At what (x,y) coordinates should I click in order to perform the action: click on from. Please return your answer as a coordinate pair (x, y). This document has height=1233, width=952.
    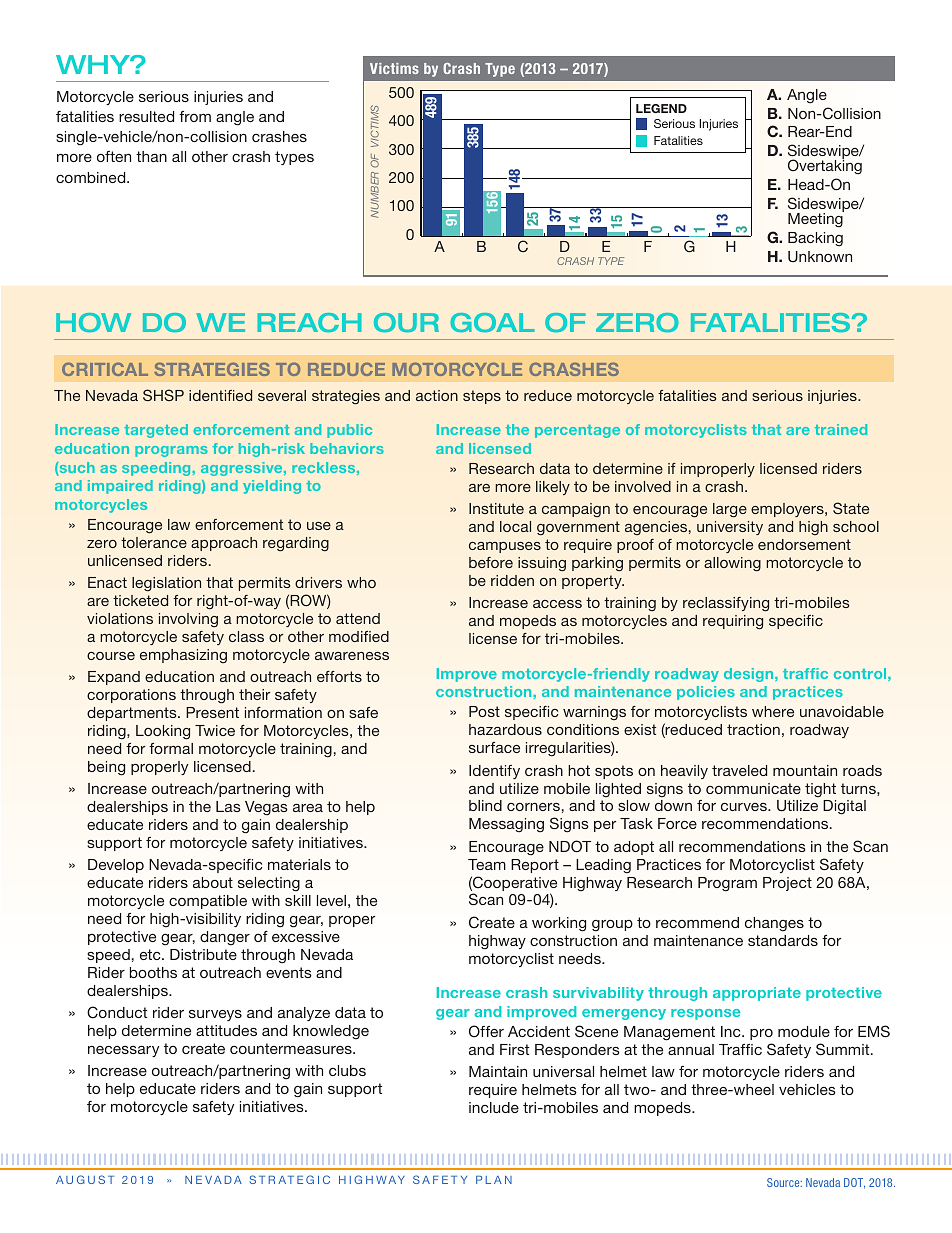
    Looking at the image, I should click on (195, 116).
